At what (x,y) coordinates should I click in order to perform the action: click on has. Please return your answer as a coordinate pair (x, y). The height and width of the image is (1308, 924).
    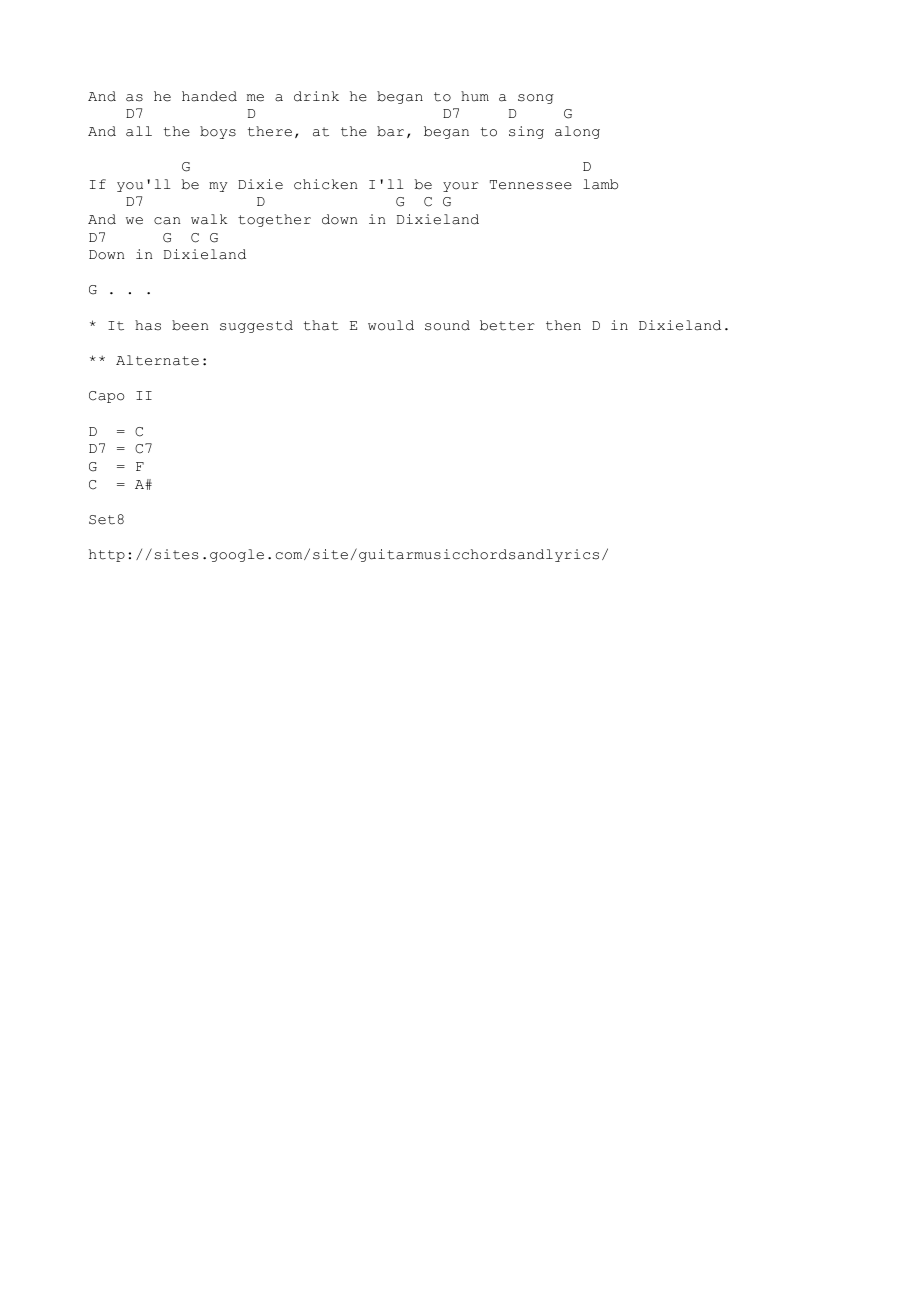
    Looking at the image, I should click on (148, 325).
